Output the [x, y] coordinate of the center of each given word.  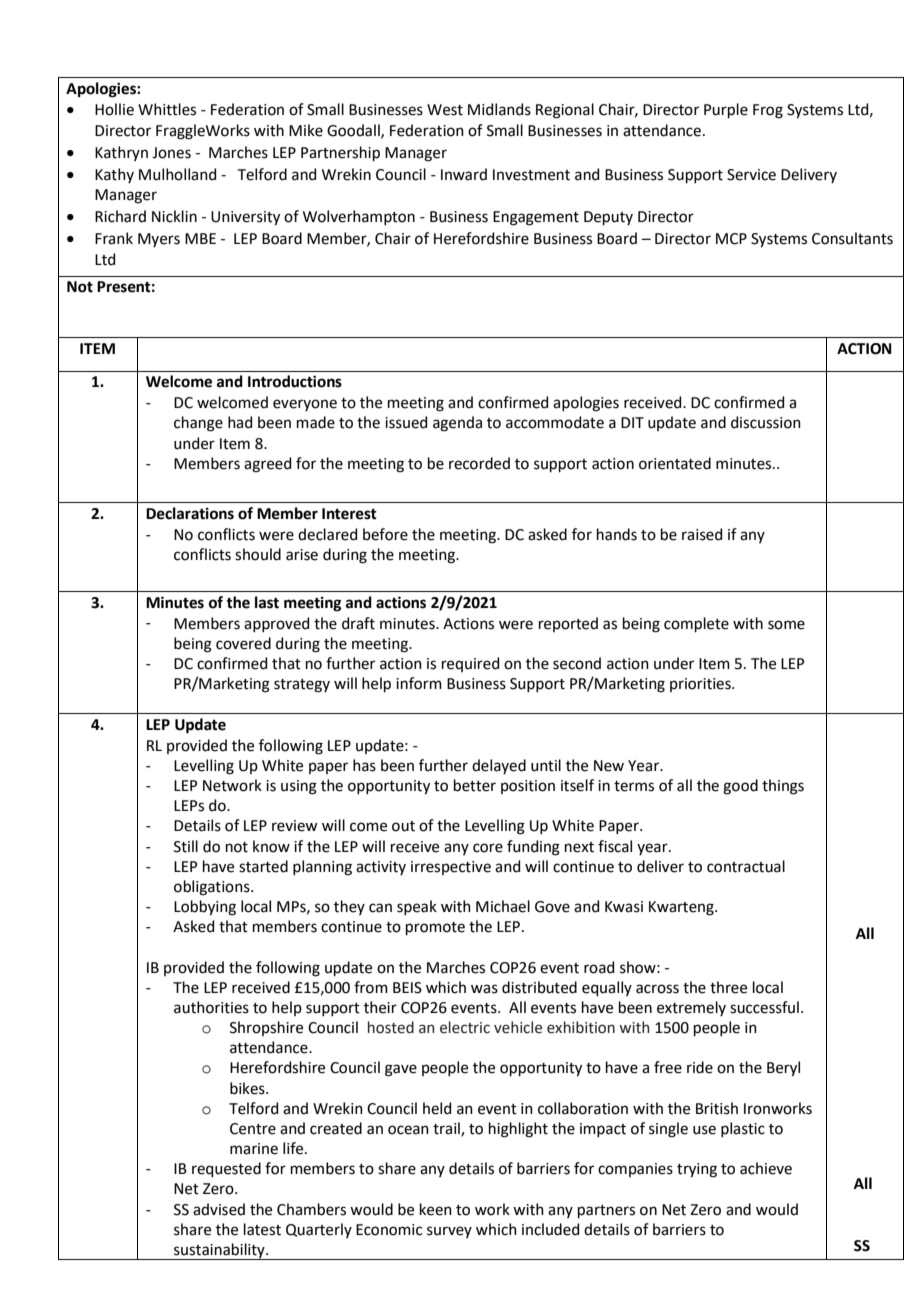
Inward [464, 174]
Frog [768, 111]
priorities [701, 685]
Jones [171, 153]
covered [243, 643]
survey [449, 1232]
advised [219, 1209]
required [470, 664]
